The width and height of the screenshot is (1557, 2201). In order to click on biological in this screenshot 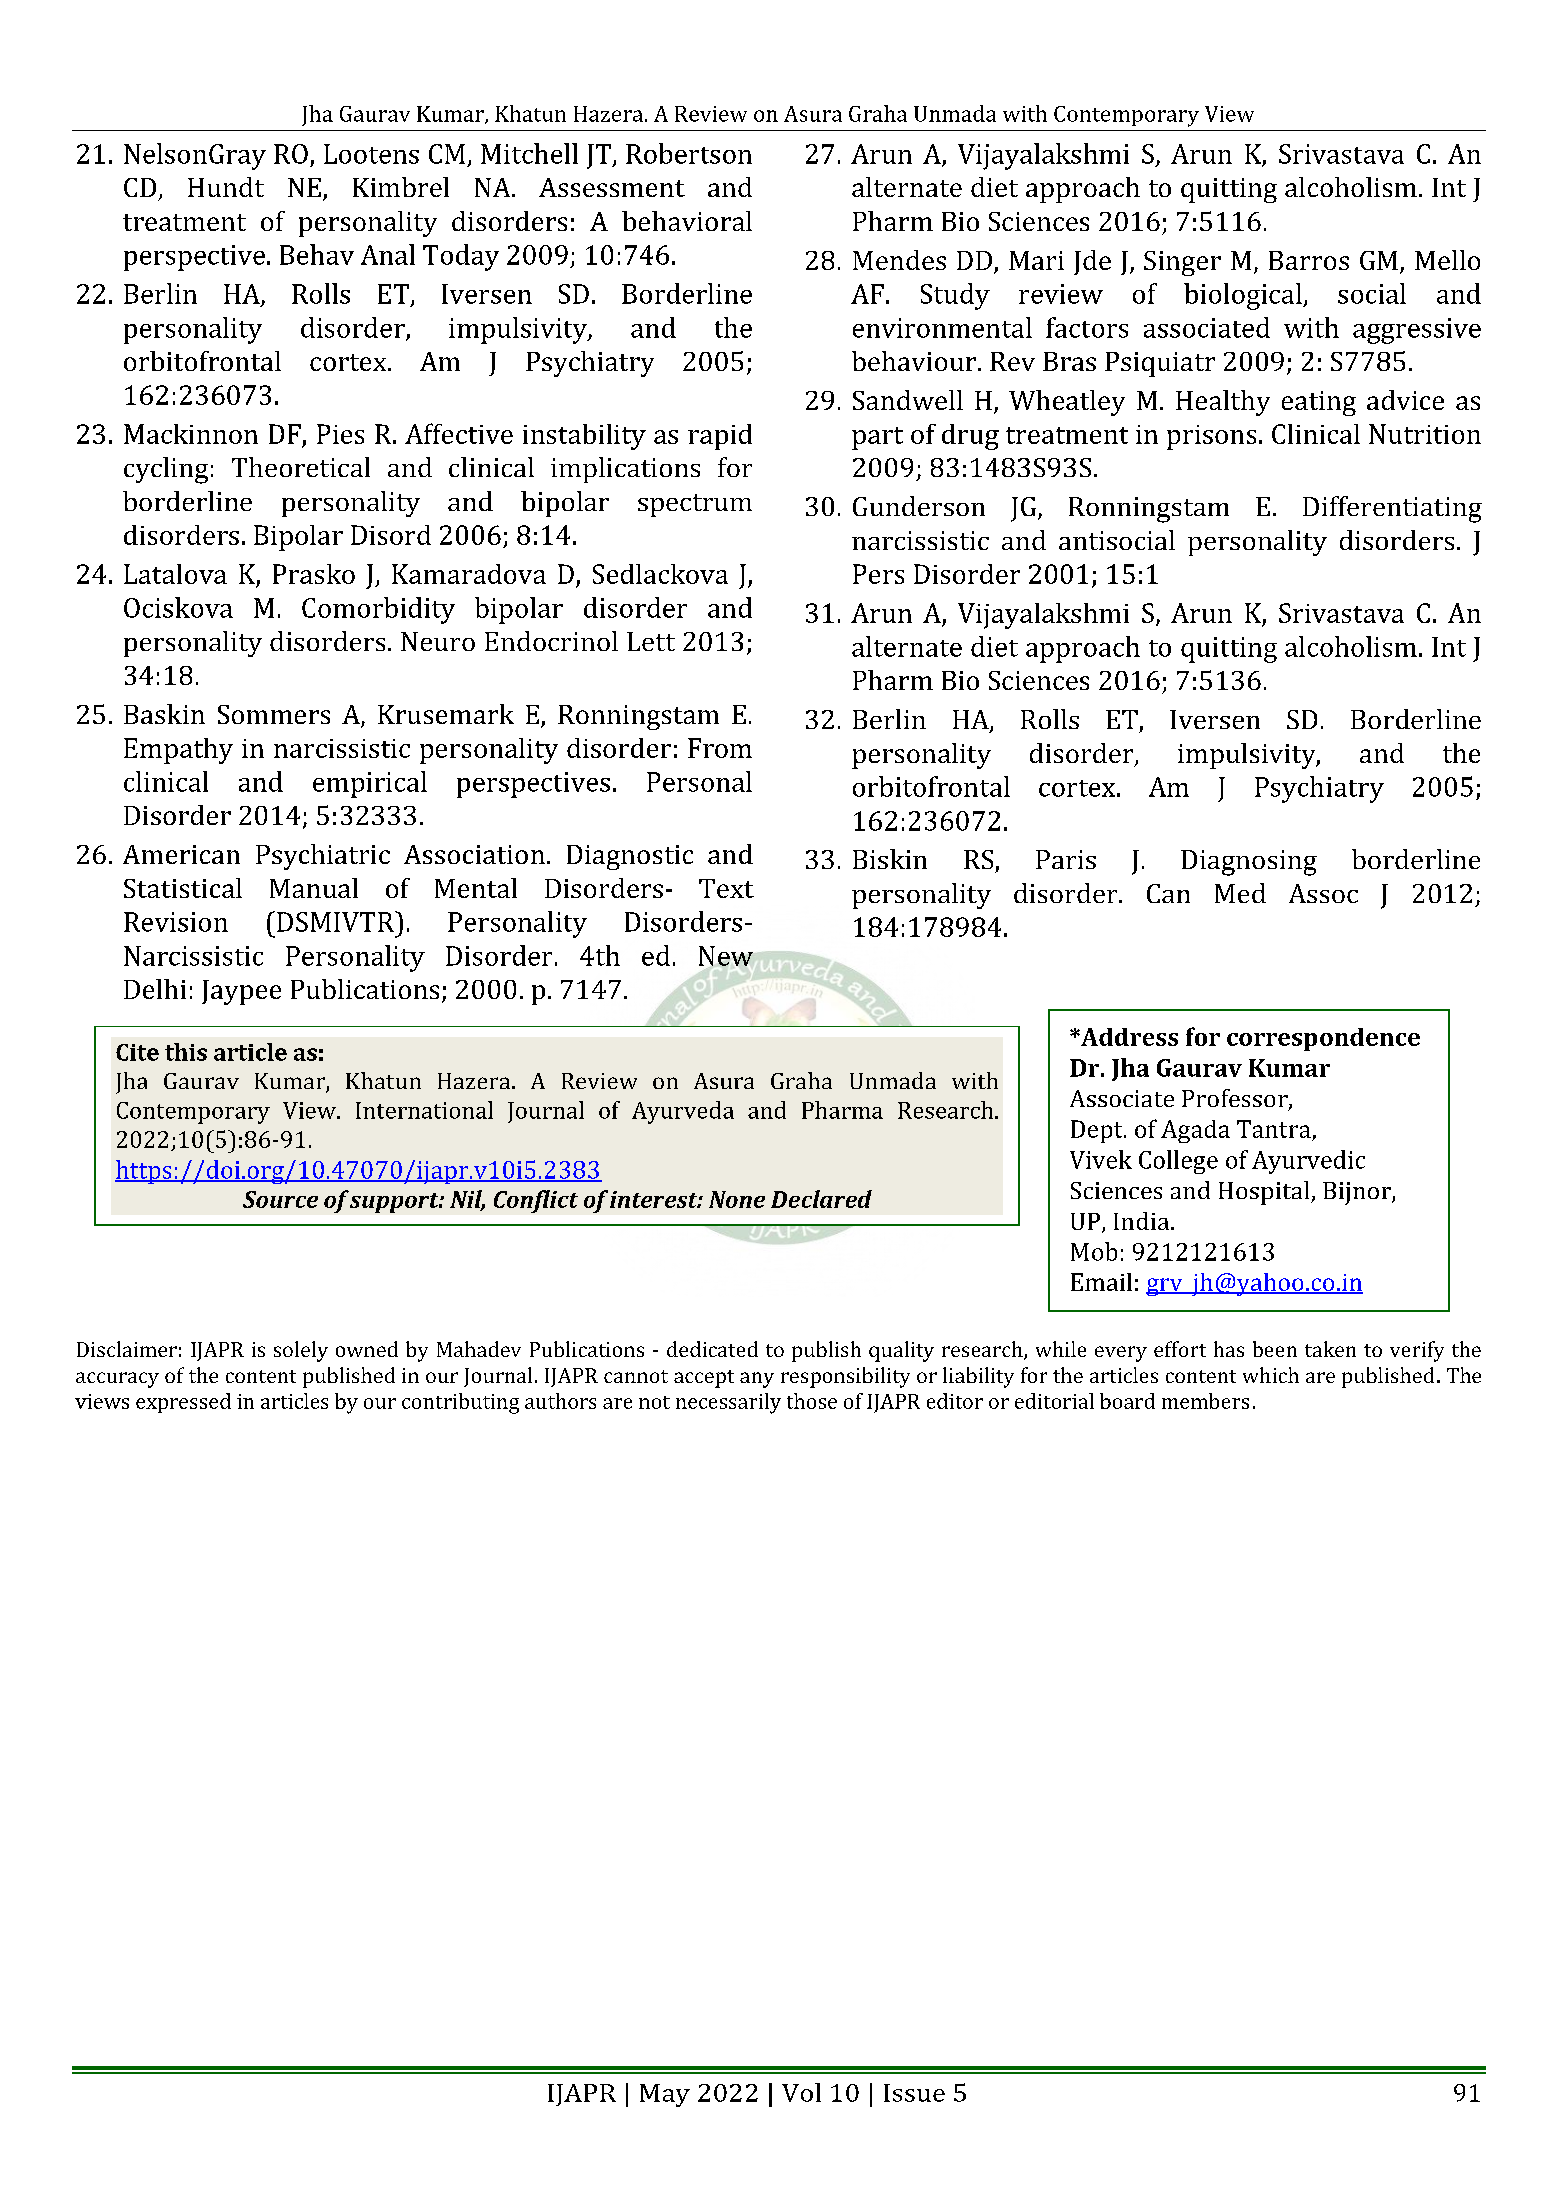, I will do `click(1244, 296)`.
